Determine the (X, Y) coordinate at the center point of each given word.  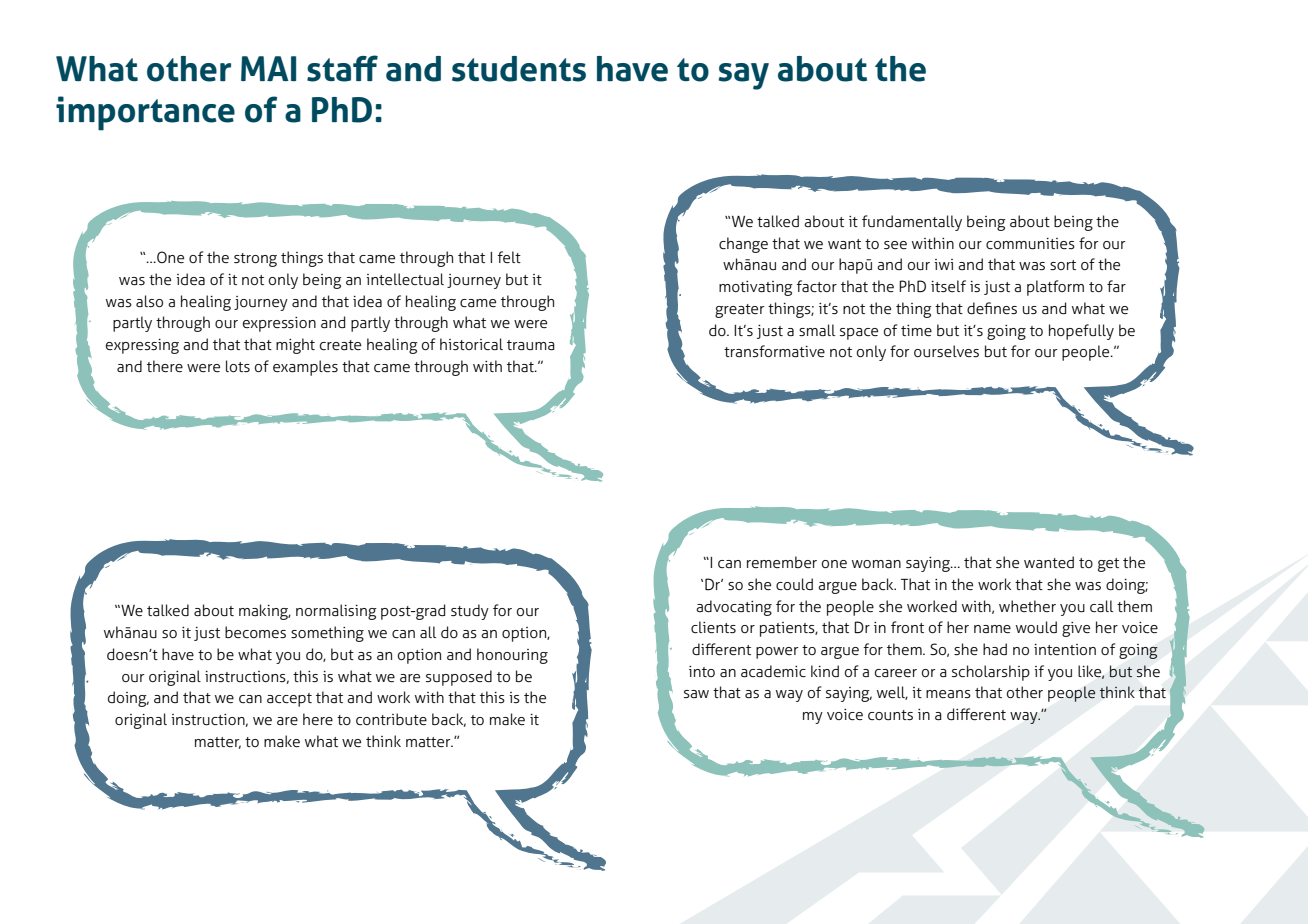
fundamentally (912, 223)
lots (238, 366)
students (519, 69)
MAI (268, 68)
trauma (531, 345)
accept (289, 700)
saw (696, 694)
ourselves (946, 351)
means (948, 694)
